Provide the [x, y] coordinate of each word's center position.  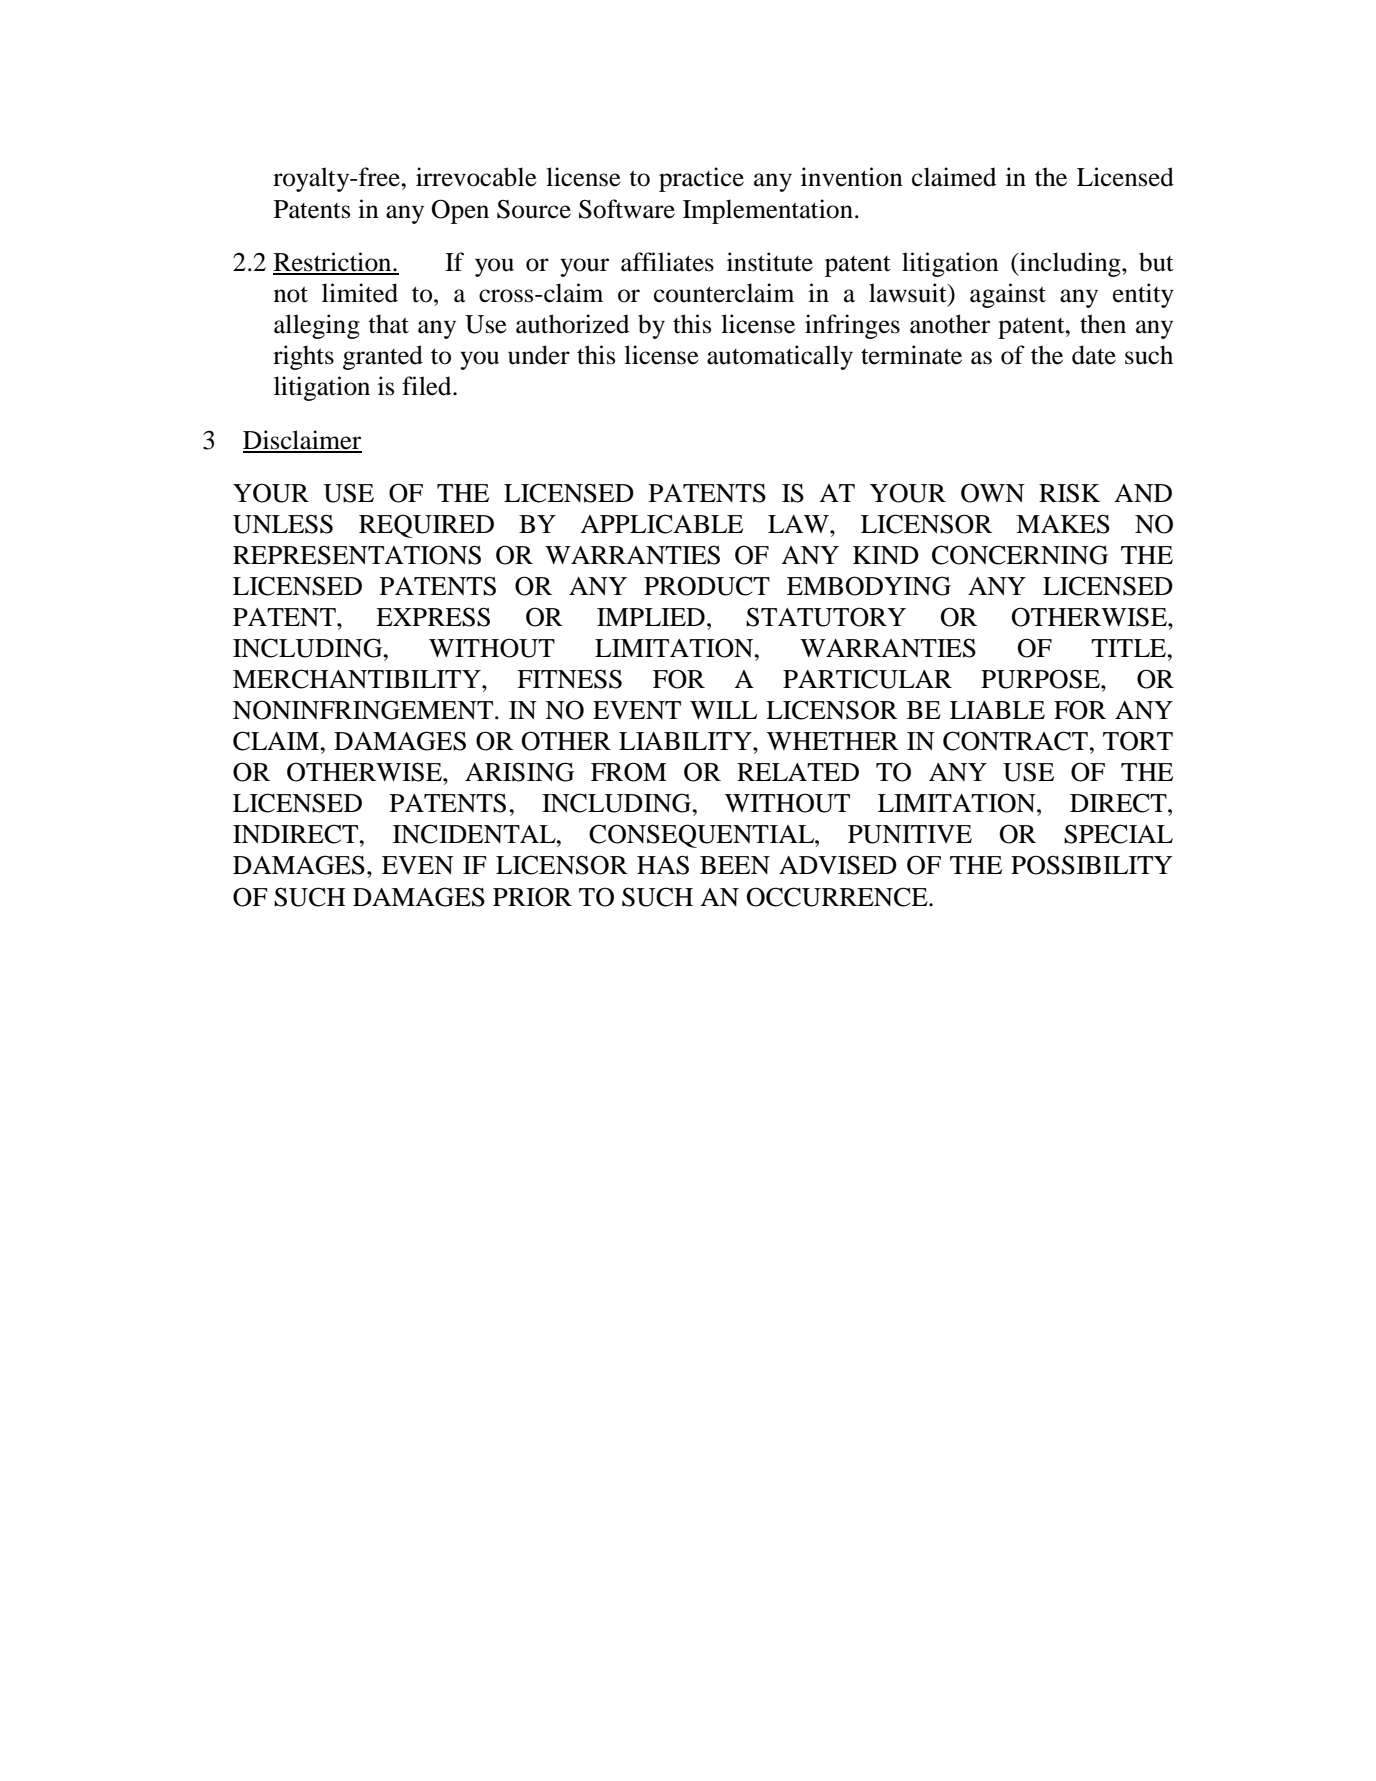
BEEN [735, 865]
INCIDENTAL [475, 834]
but [1156, 262]
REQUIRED [426, 526]
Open [460, 211]
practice [701, 179]
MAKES [1063, 524]
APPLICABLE [661, 524]
